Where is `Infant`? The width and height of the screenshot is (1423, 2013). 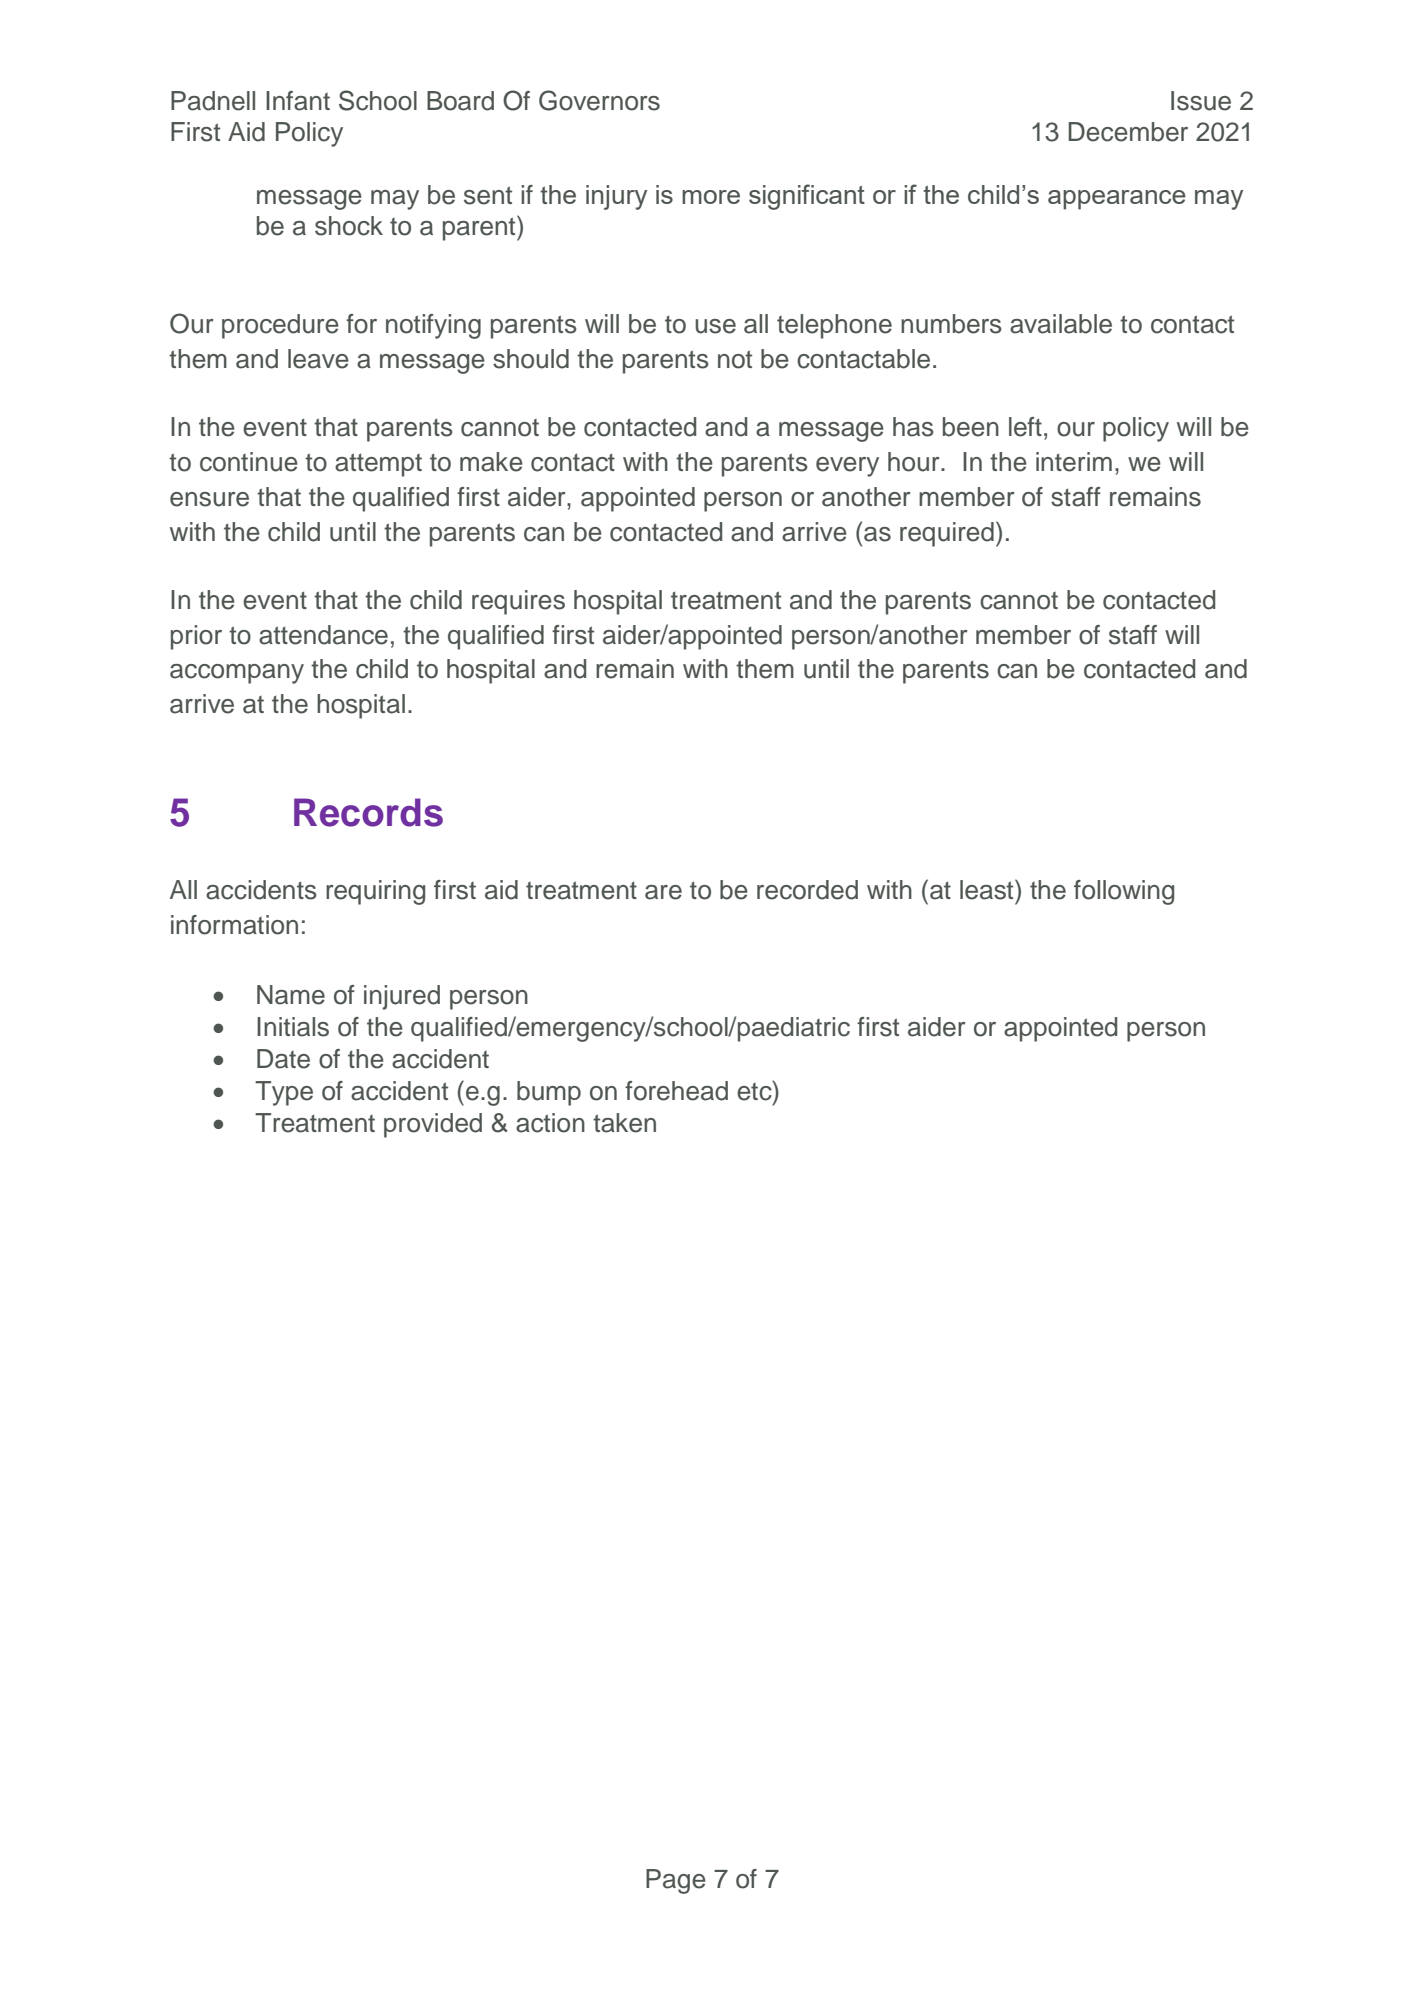
Infant is located at coordinates (298, 101).
